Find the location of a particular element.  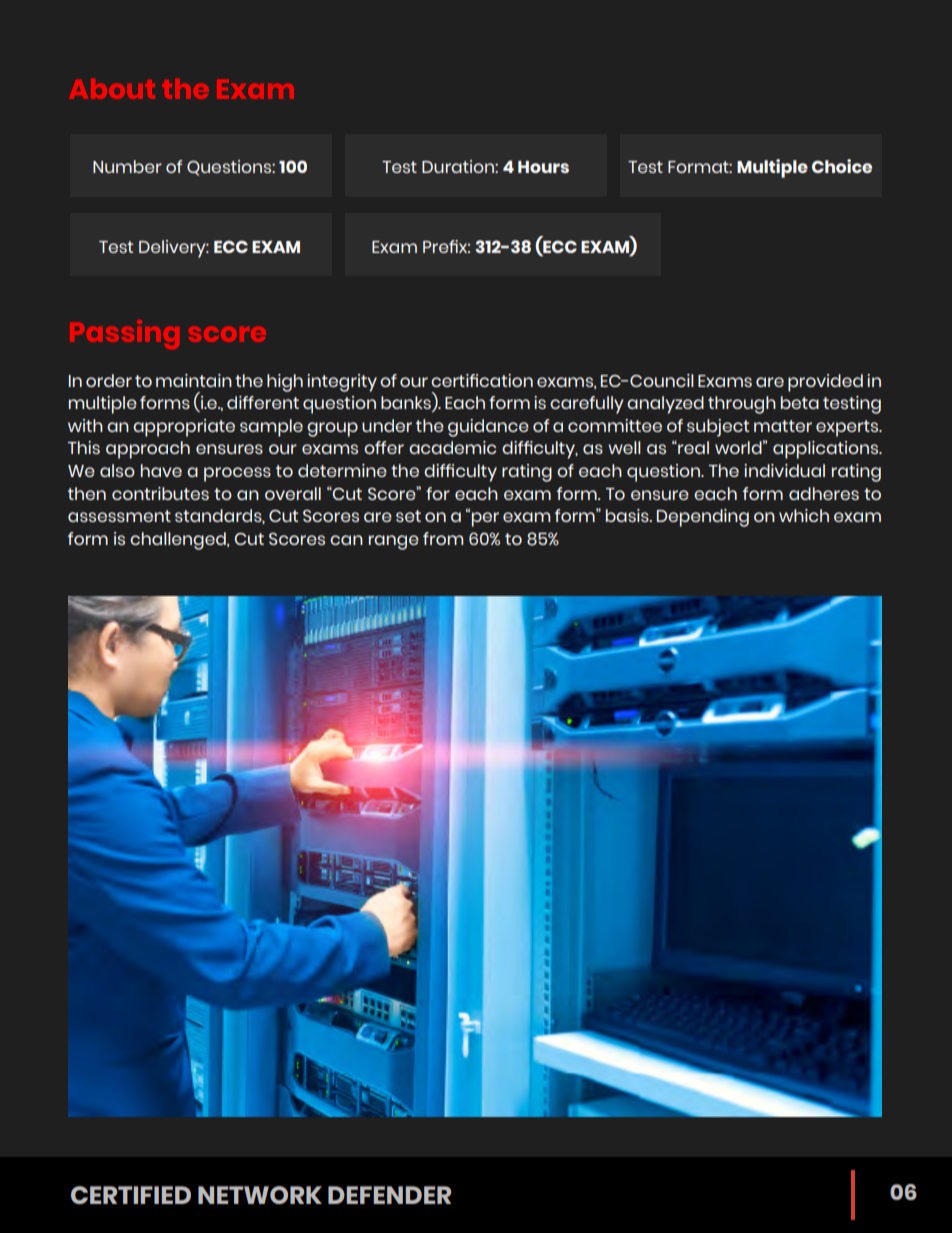

Number is located at coordinates (127, 166).
